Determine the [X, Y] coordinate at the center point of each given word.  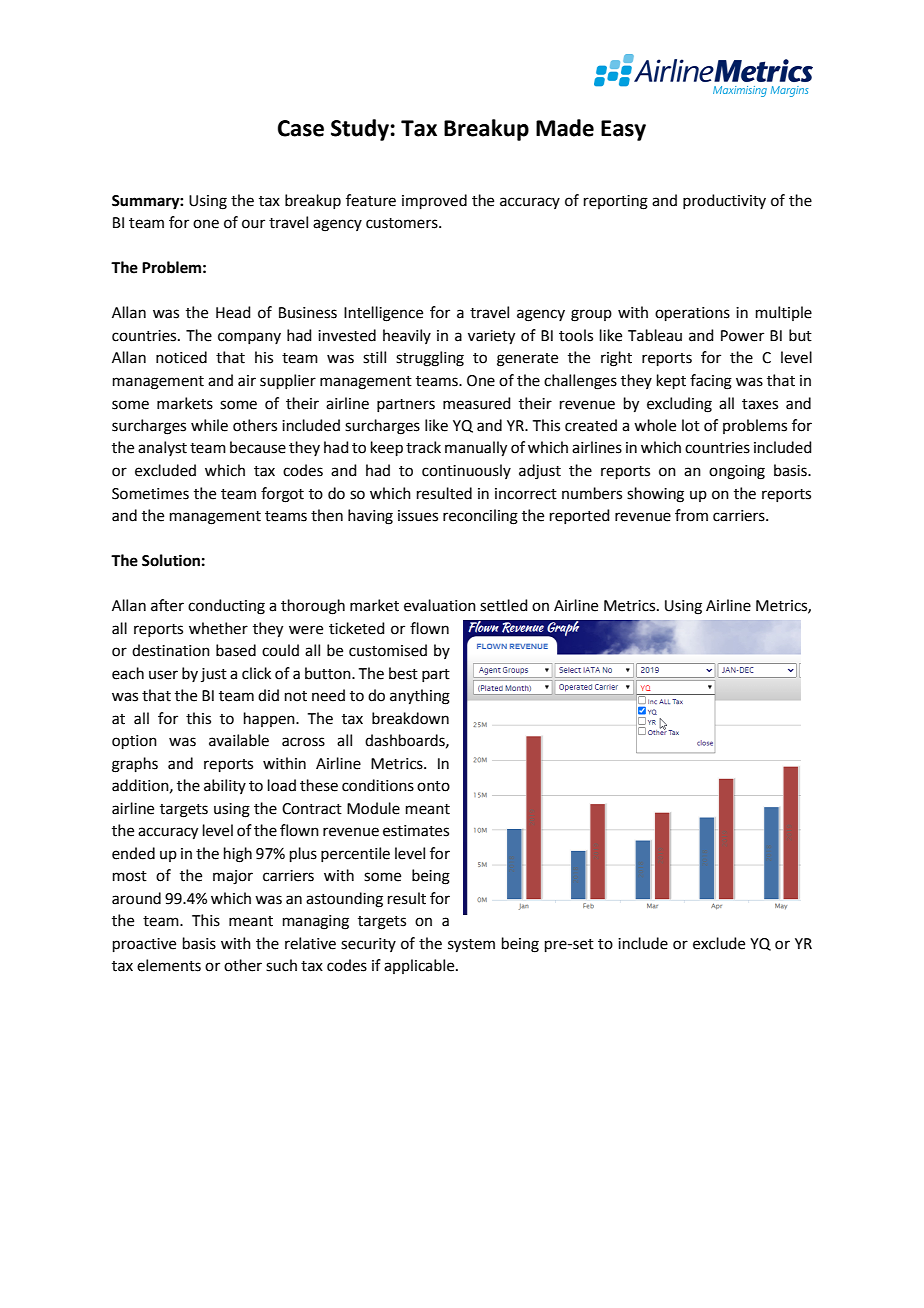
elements [169, 965]
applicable [420, 966]
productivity [724, 201]
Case [301, 128]
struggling [430, 359]
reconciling [480, 517]
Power [742, 336]
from [691, 515]
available [239, 740]
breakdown [410, 718]
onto [433, 786]
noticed [181, 357]
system [471, 946]
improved [434, 201]
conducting [226, 607]
